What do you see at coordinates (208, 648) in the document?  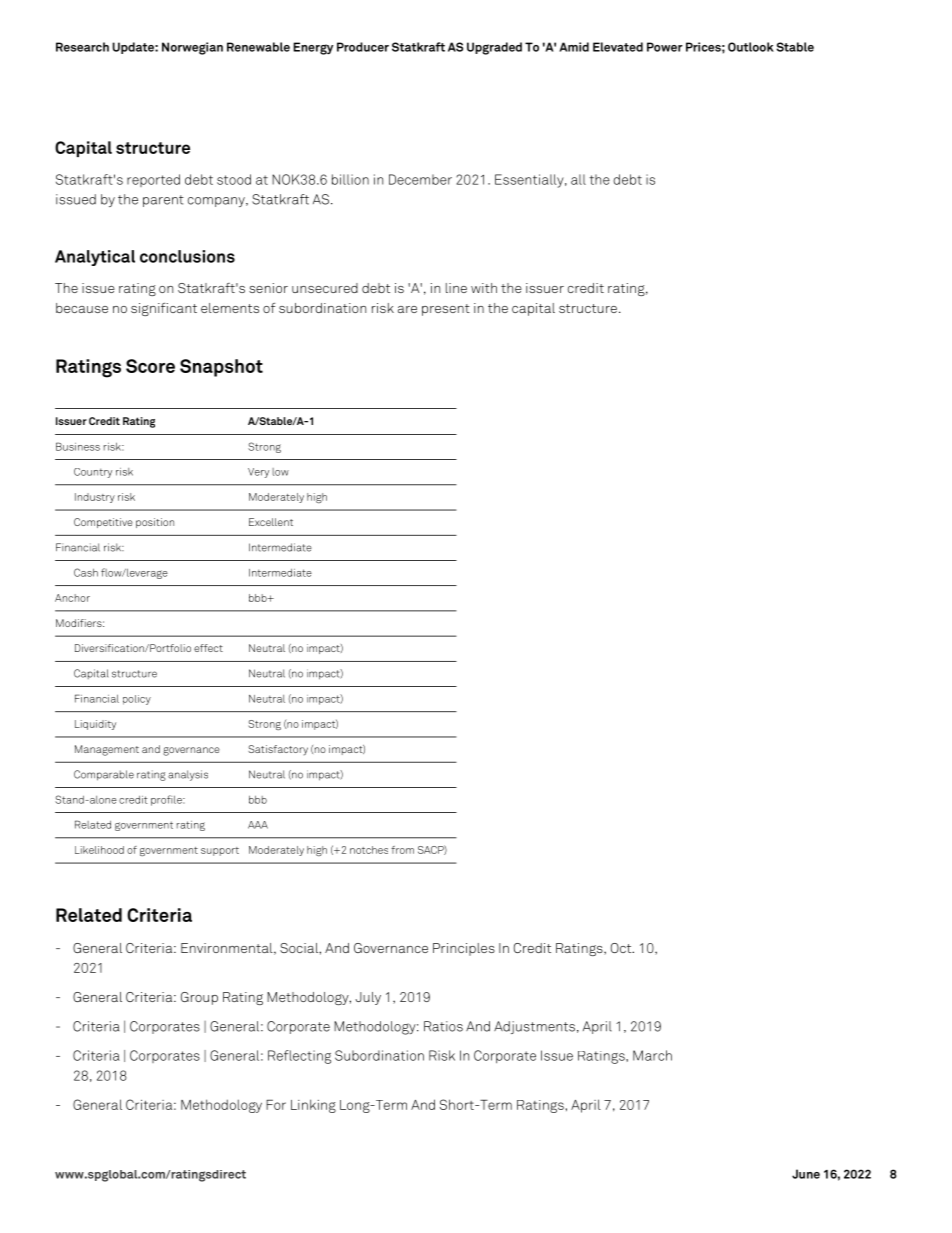 I see `effect` at bounding box center [208, 648].
